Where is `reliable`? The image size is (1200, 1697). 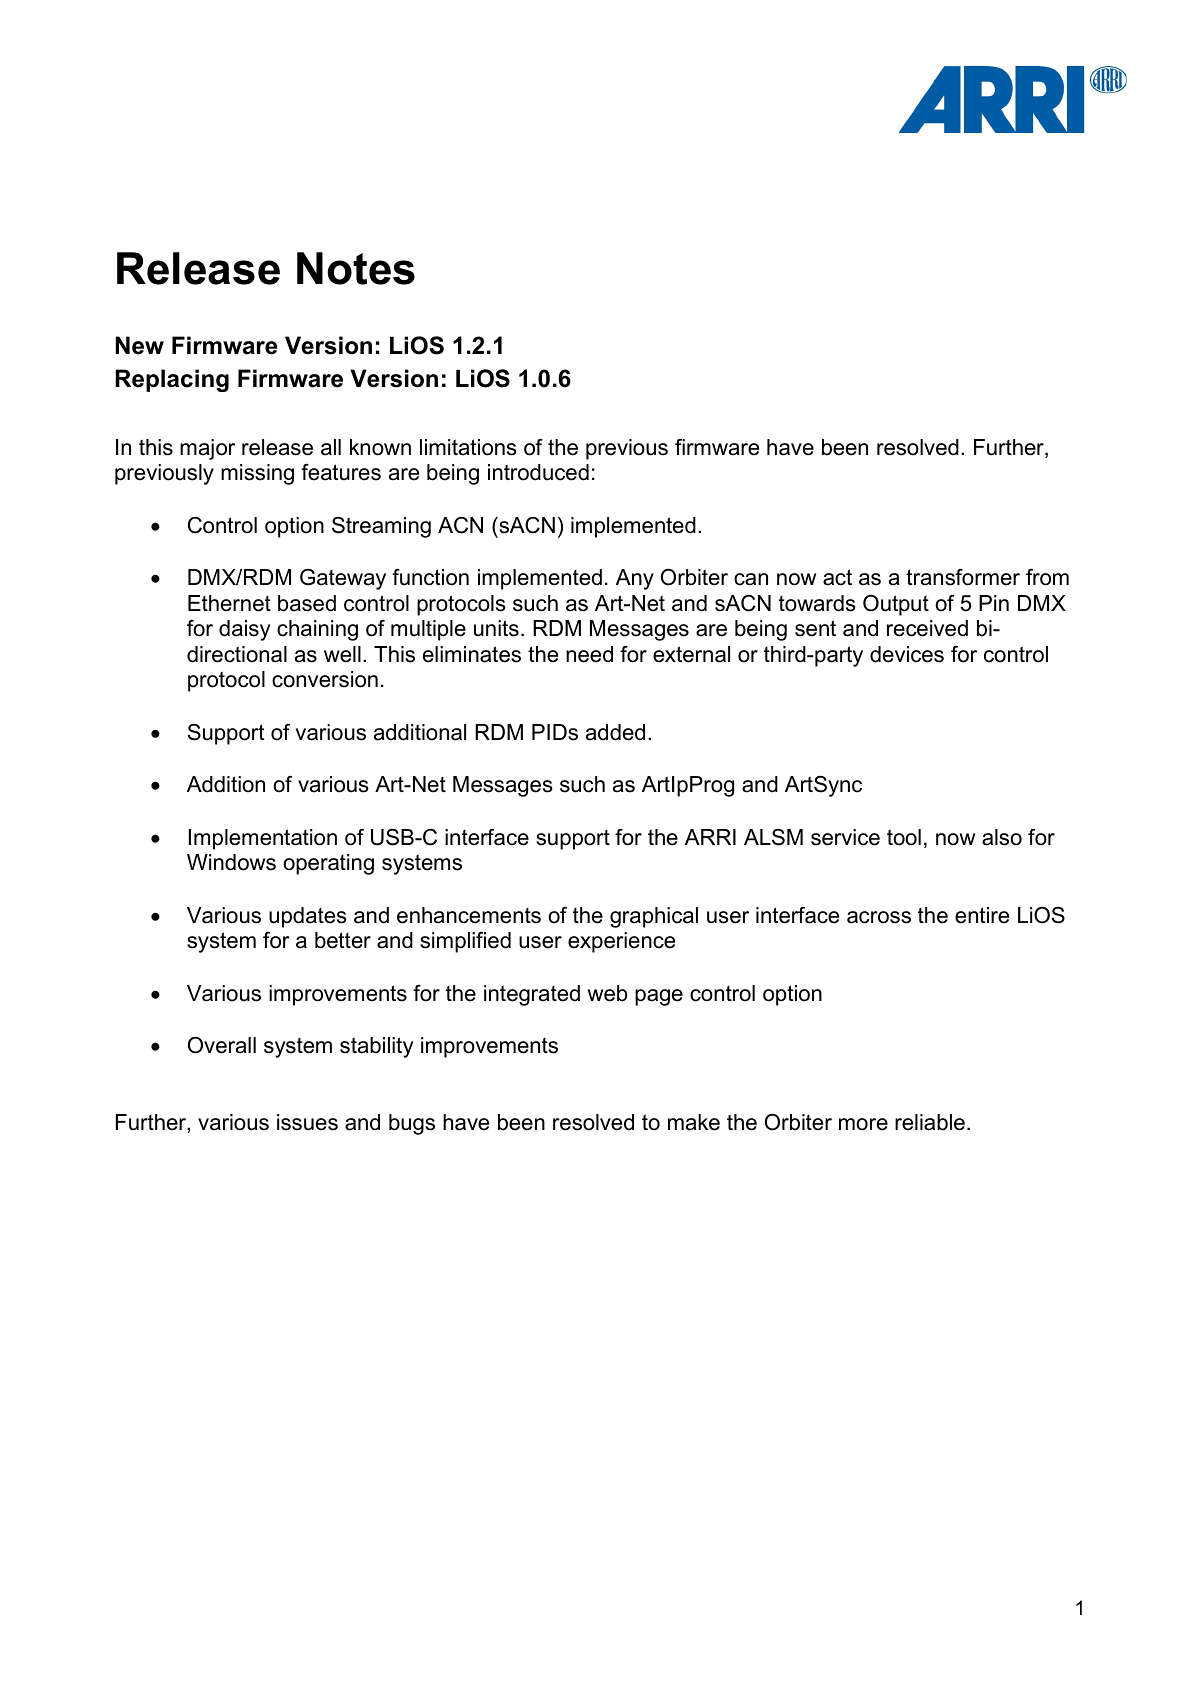 reliable is located at coordinates (930, 1122).
